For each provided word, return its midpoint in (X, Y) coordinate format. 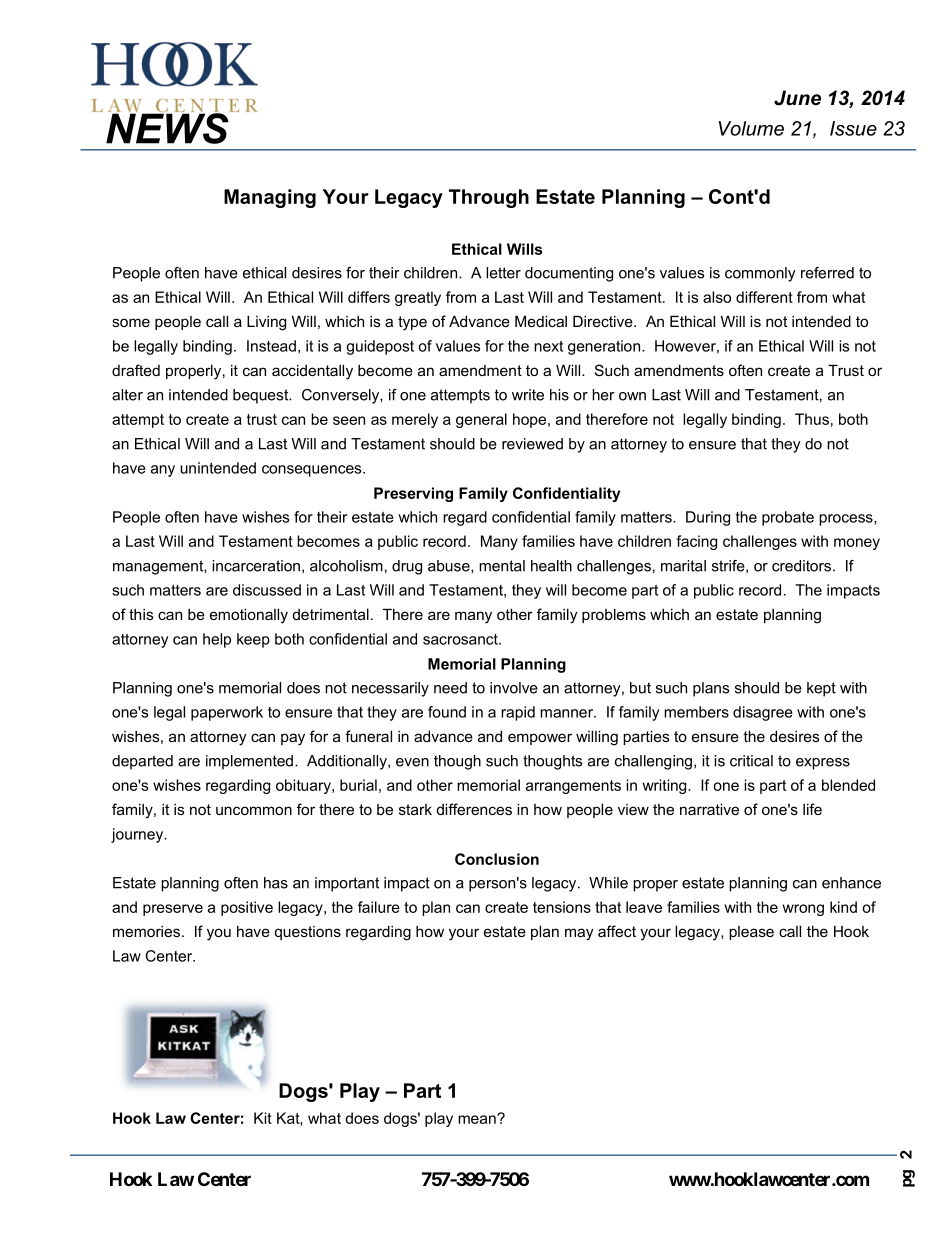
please (751, 933)
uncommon (254, 810)
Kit (263, 1118)
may (579, 934)
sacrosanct (461, 639)
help (217, 640)
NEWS (168, 127)
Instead (271, 346)
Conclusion (497, 859)
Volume (751, 128)
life (812, 809)
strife (729, 566)
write (528, 395)
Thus (812, 419)
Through (489, 198)
